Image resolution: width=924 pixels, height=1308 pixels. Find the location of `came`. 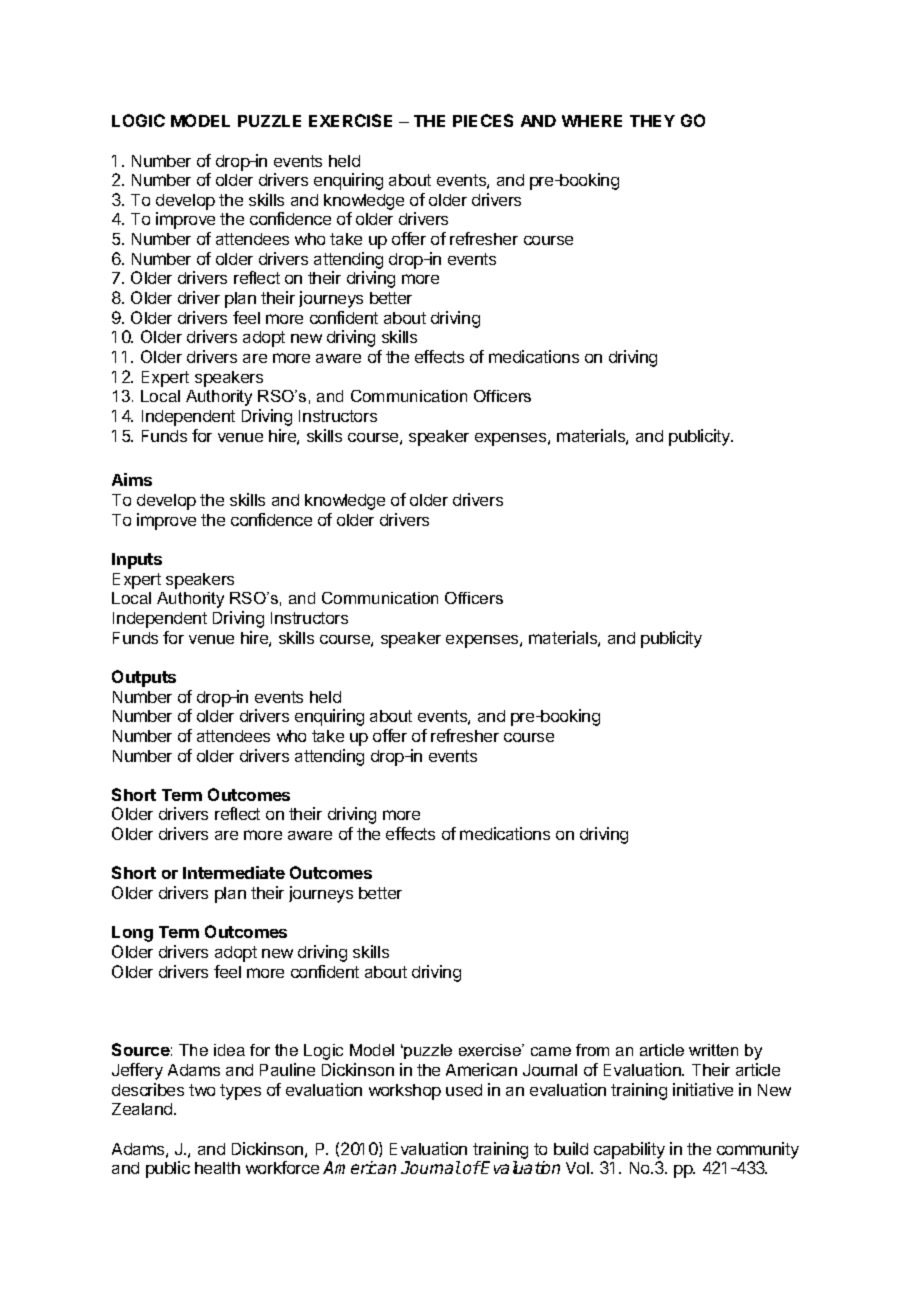

came is located at coordinates (551, 1051).
